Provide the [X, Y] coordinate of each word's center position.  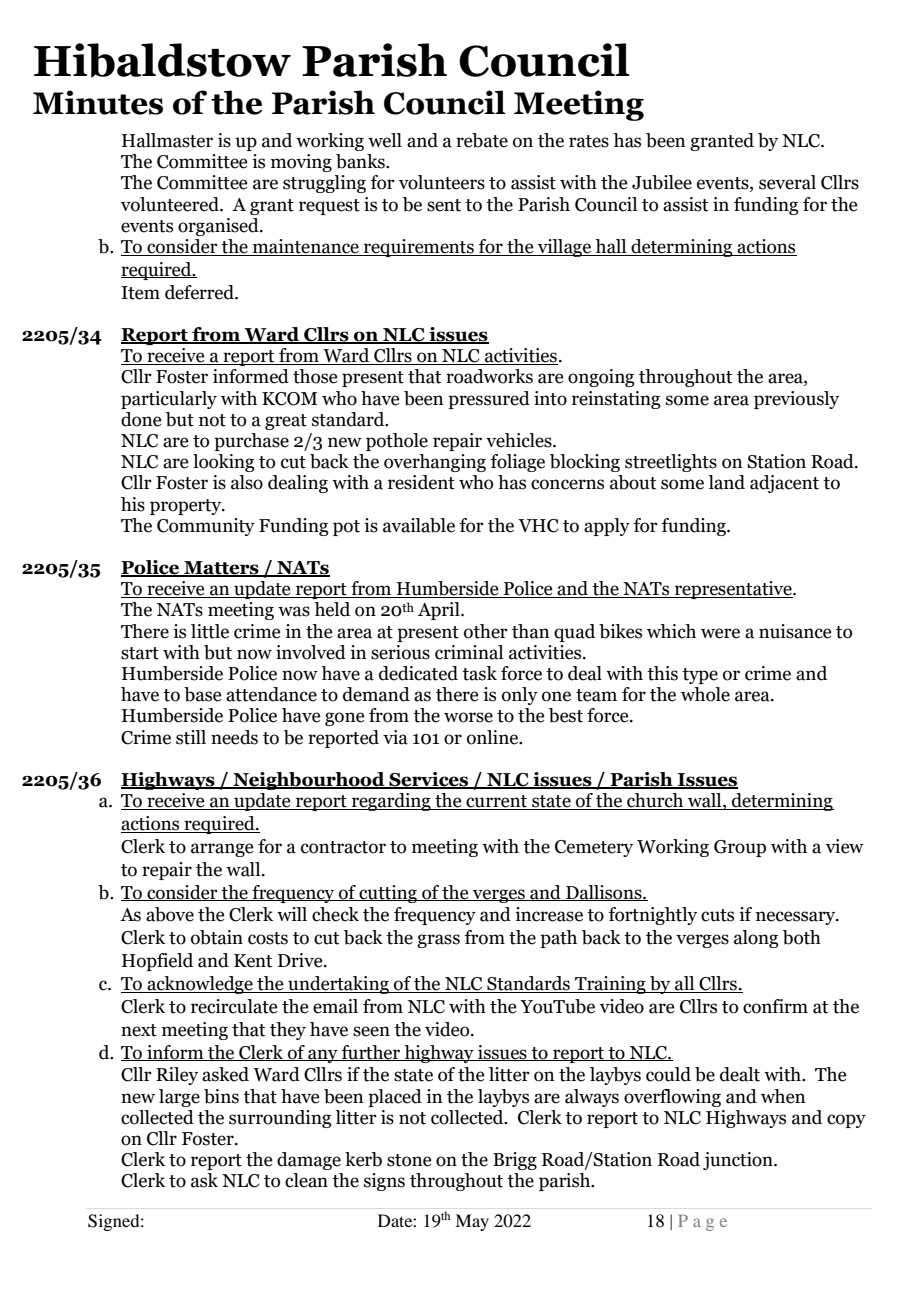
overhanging [435, 463]
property [187, 507]
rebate [482, 140]
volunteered [171, 204]
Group [740, 848]
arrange [222, 850]
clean [306, 1180]
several [787, 182]
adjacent [784, 484]
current [497, 802]
